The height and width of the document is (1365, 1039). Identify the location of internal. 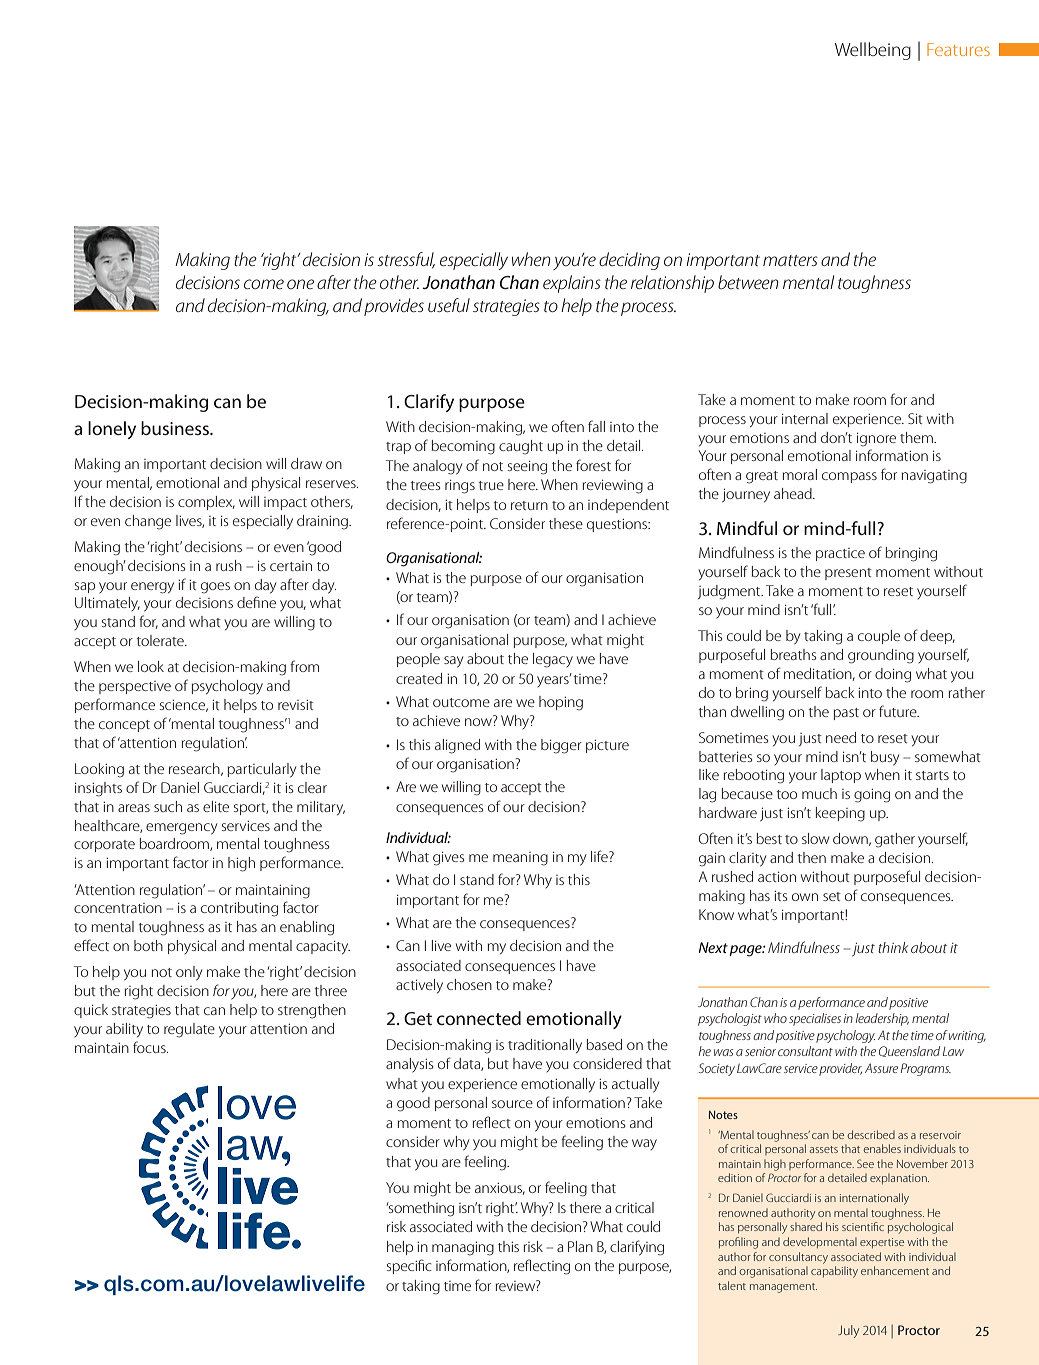
(805, 418).
